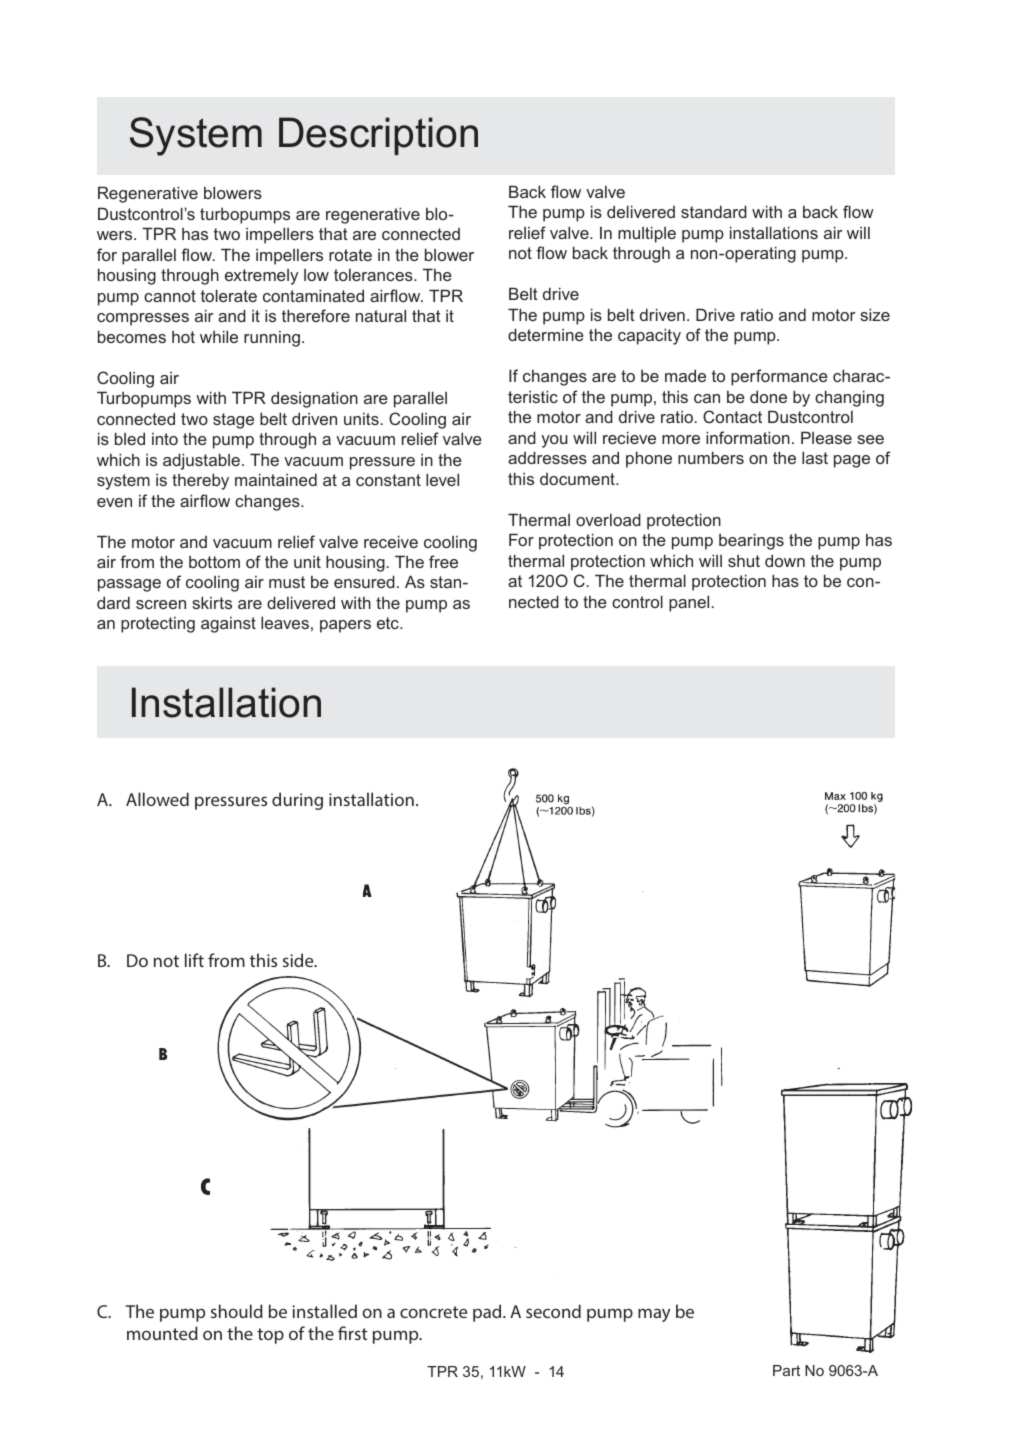  Describe the element at coordinates (378, 136) in the document. I see `Description` at that location.
